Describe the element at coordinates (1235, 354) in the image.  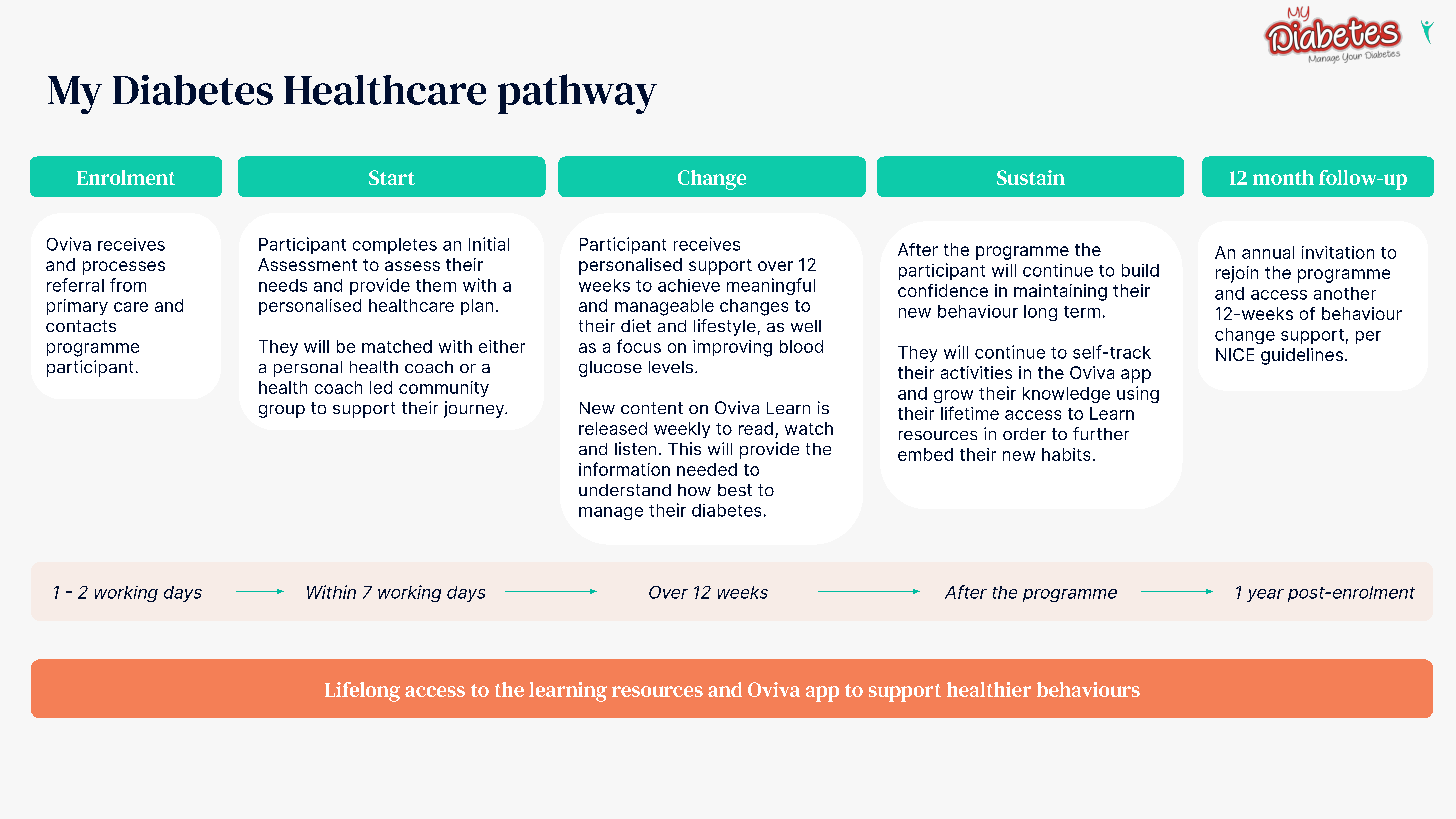
I see `NICE` at that location.
